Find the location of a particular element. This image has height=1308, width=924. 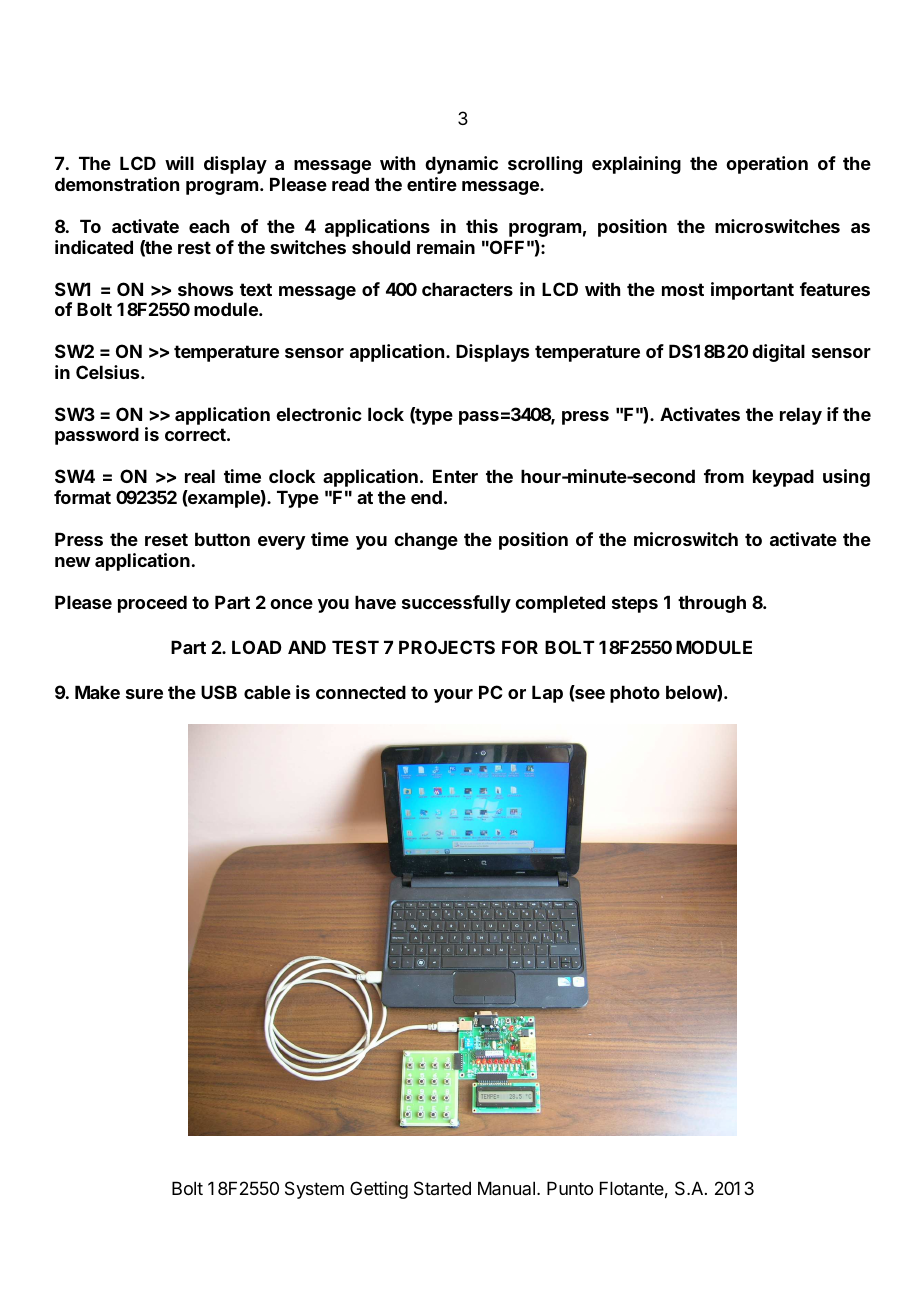

entire is located at coordinates (432, 184).
